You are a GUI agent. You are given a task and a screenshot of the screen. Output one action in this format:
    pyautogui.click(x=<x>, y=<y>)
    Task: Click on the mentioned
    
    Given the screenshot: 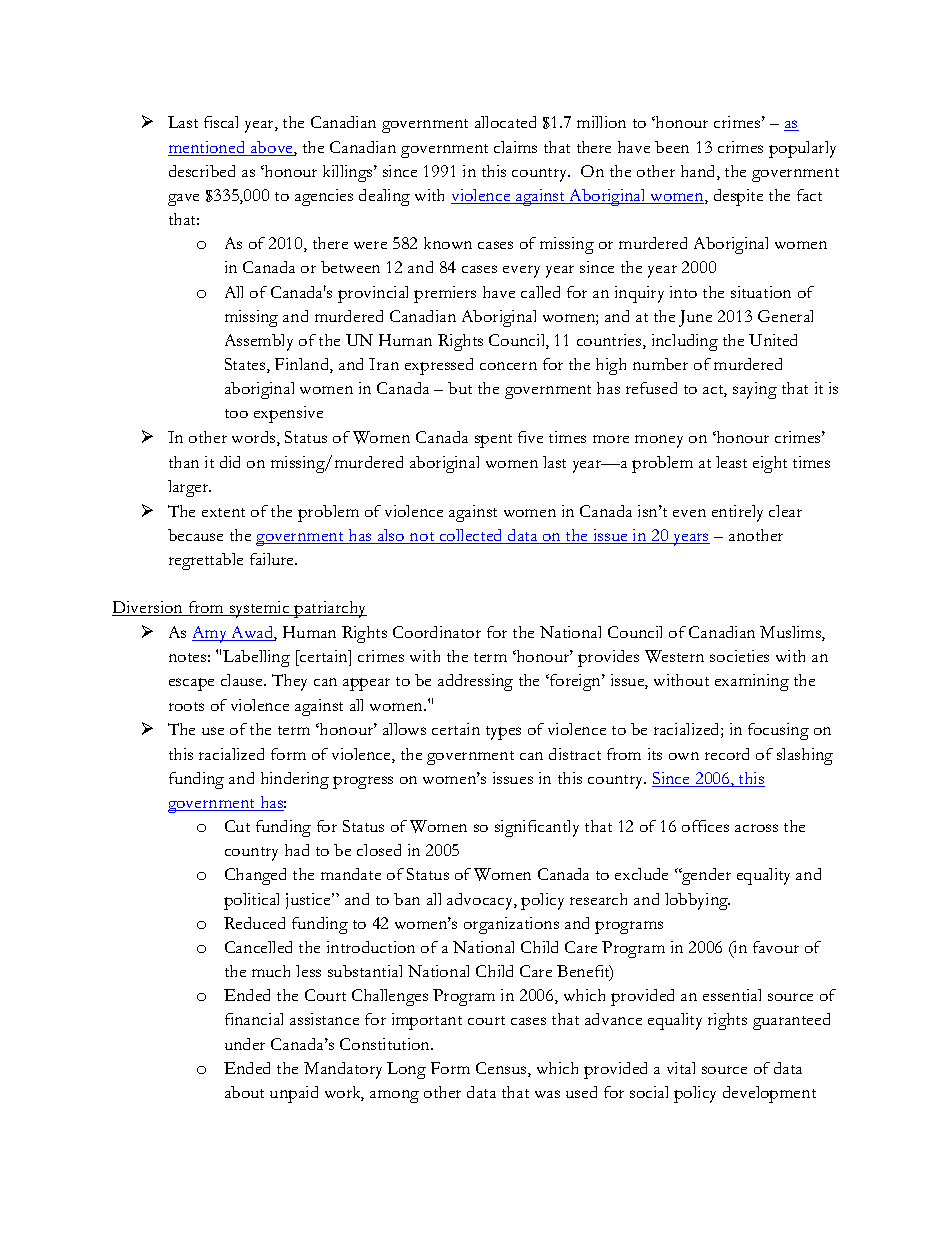 What is the action you would take?
    pyautogui.click(x=208, y=148)
